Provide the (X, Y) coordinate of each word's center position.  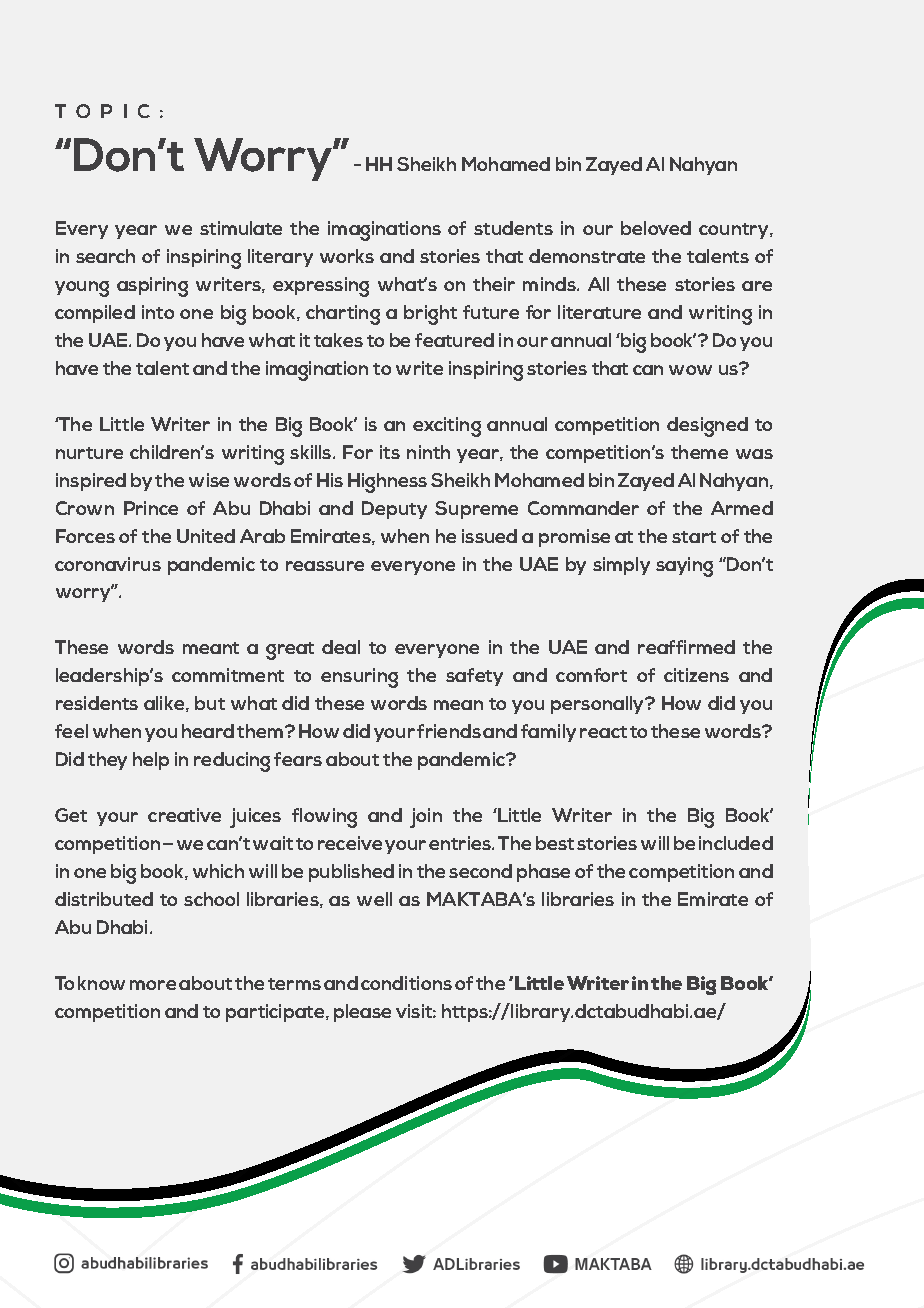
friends (449, 731)
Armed (742, 508)
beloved (656, 228)
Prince (151, 508)
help (151, 761)
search (105, 256)
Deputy (394, 510)
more (153, 985)
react (603, 732)
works (347, 256)
